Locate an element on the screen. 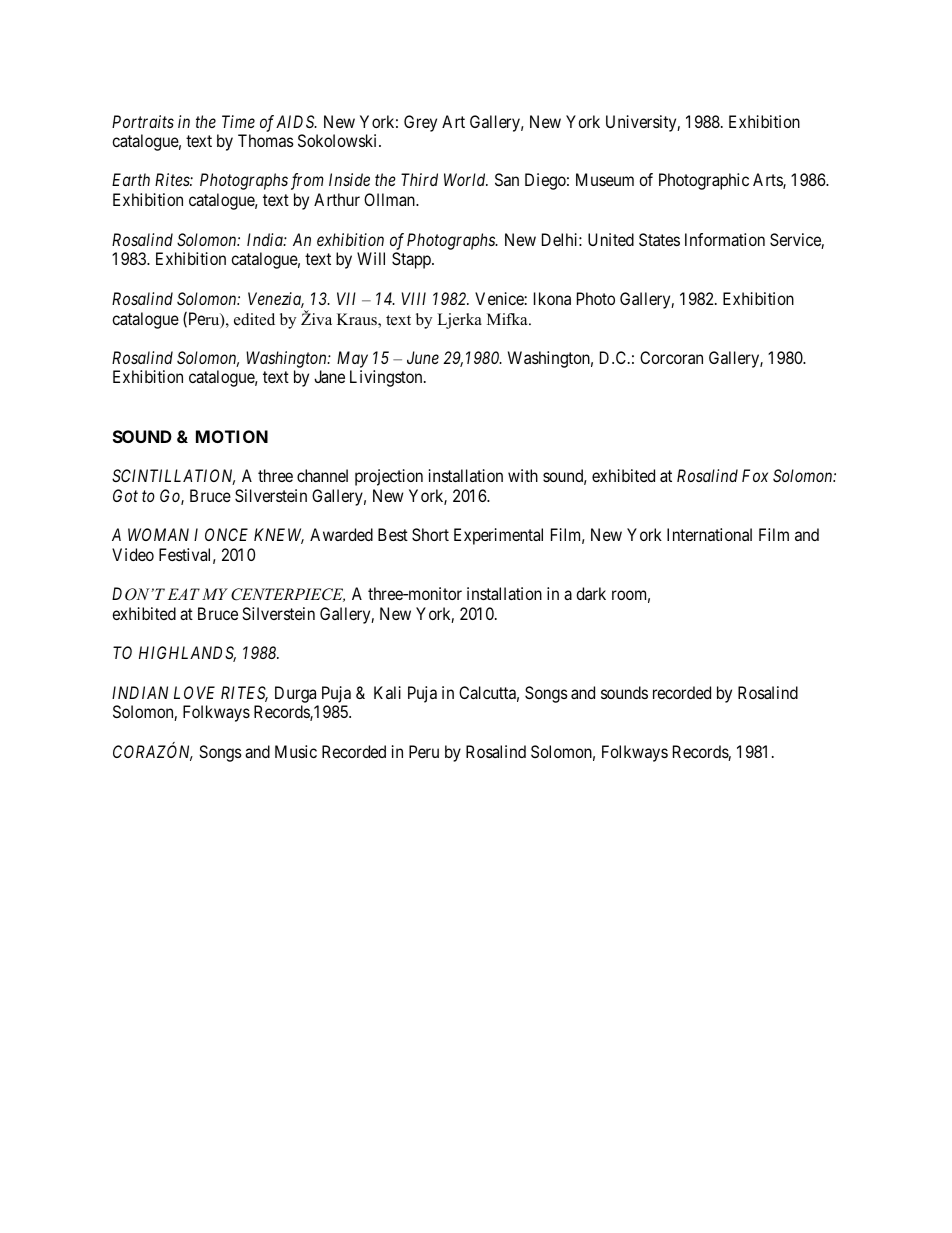 Image resolution: width=952 pixels, height=1233 pixels. States is located at coordinates (659, 239).
